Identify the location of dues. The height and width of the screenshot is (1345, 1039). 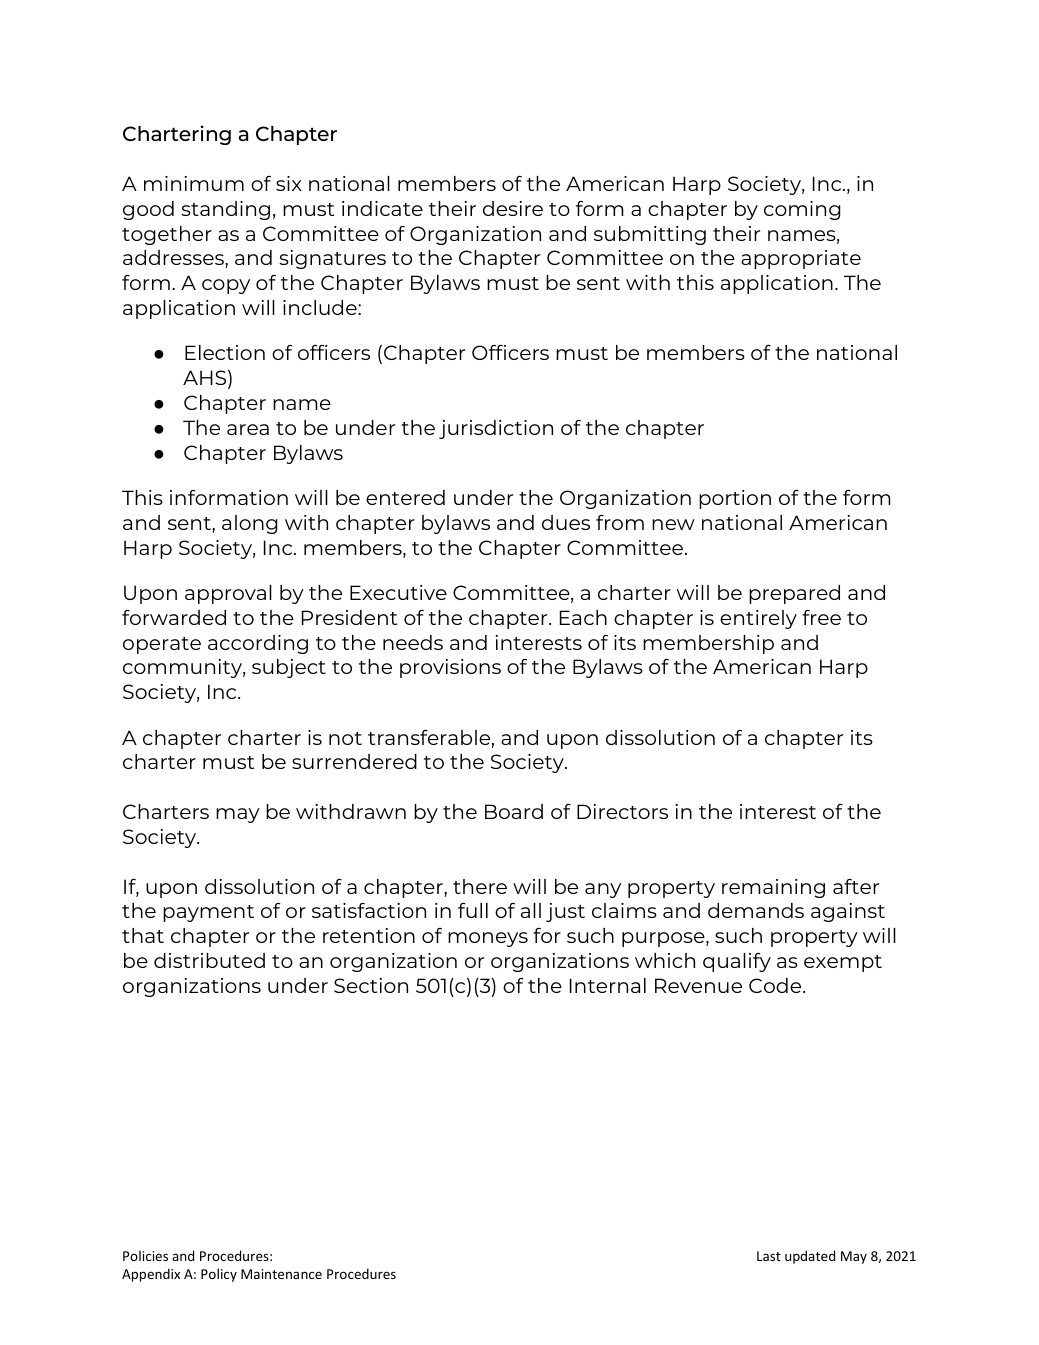
(566, 522).
